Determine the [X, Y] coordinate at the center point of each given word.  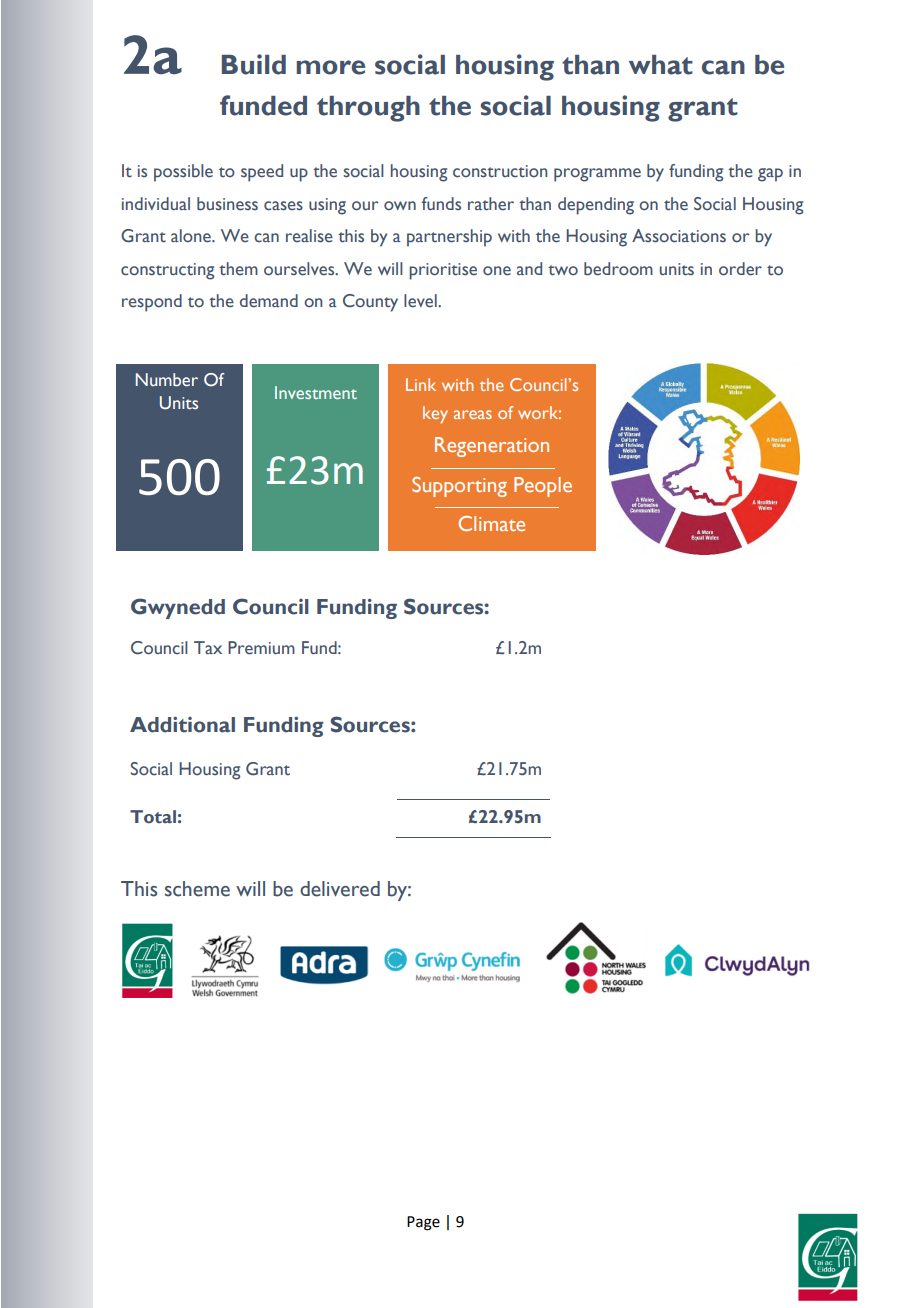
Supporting [459, 487]
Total [153, 817]
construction [500, 171]
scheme [197, 889]
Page [423, 1223]
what [661, 65]
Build [254, 64]
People [543, 487]
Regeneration [492, 447]
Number [167, 380]
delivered [340, 889]
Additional [182, 725]
